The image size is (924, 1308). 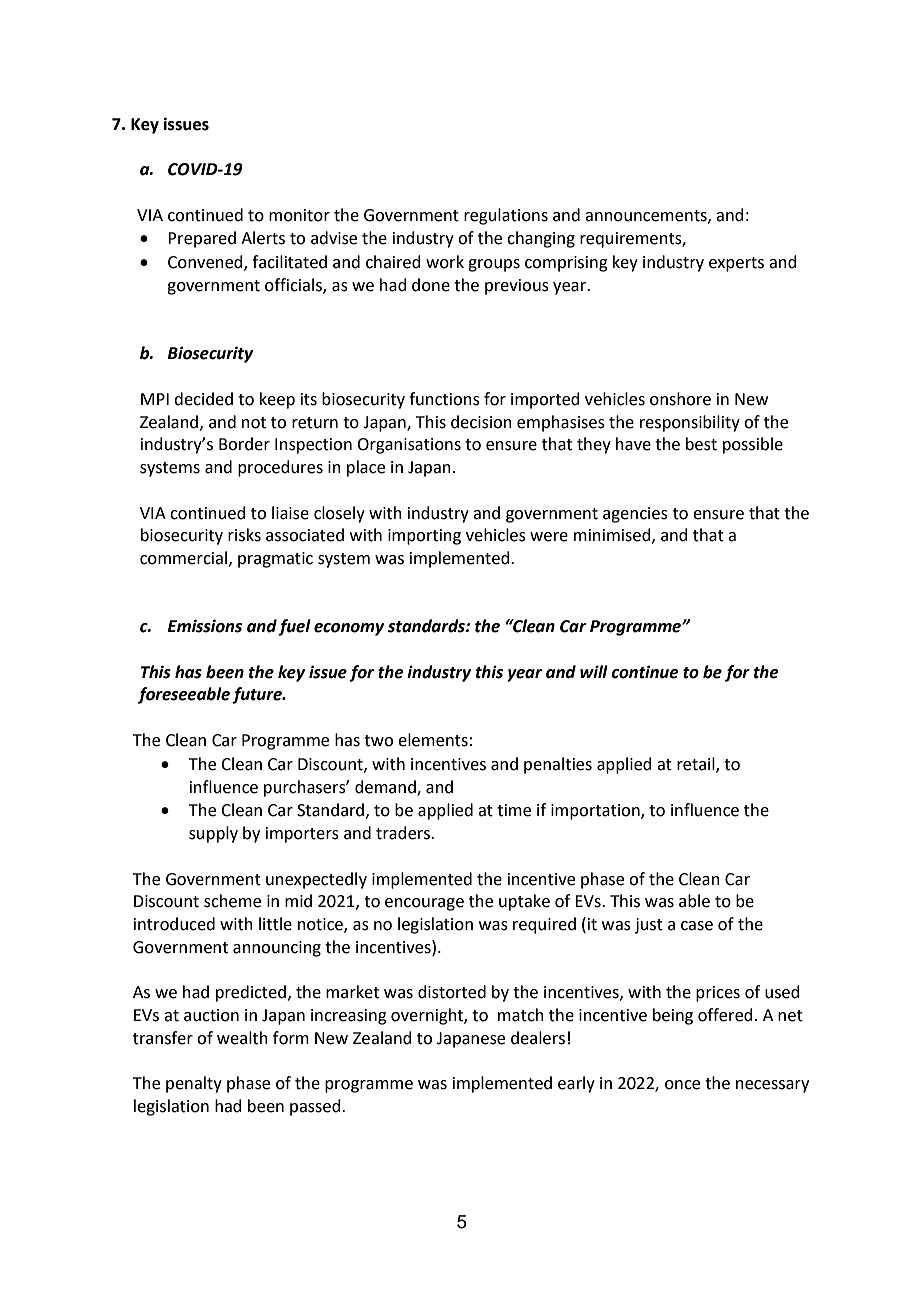 What do you see at coordinates (494, 265) in the document?
I see `groups` at bounding box center [494, 265].
